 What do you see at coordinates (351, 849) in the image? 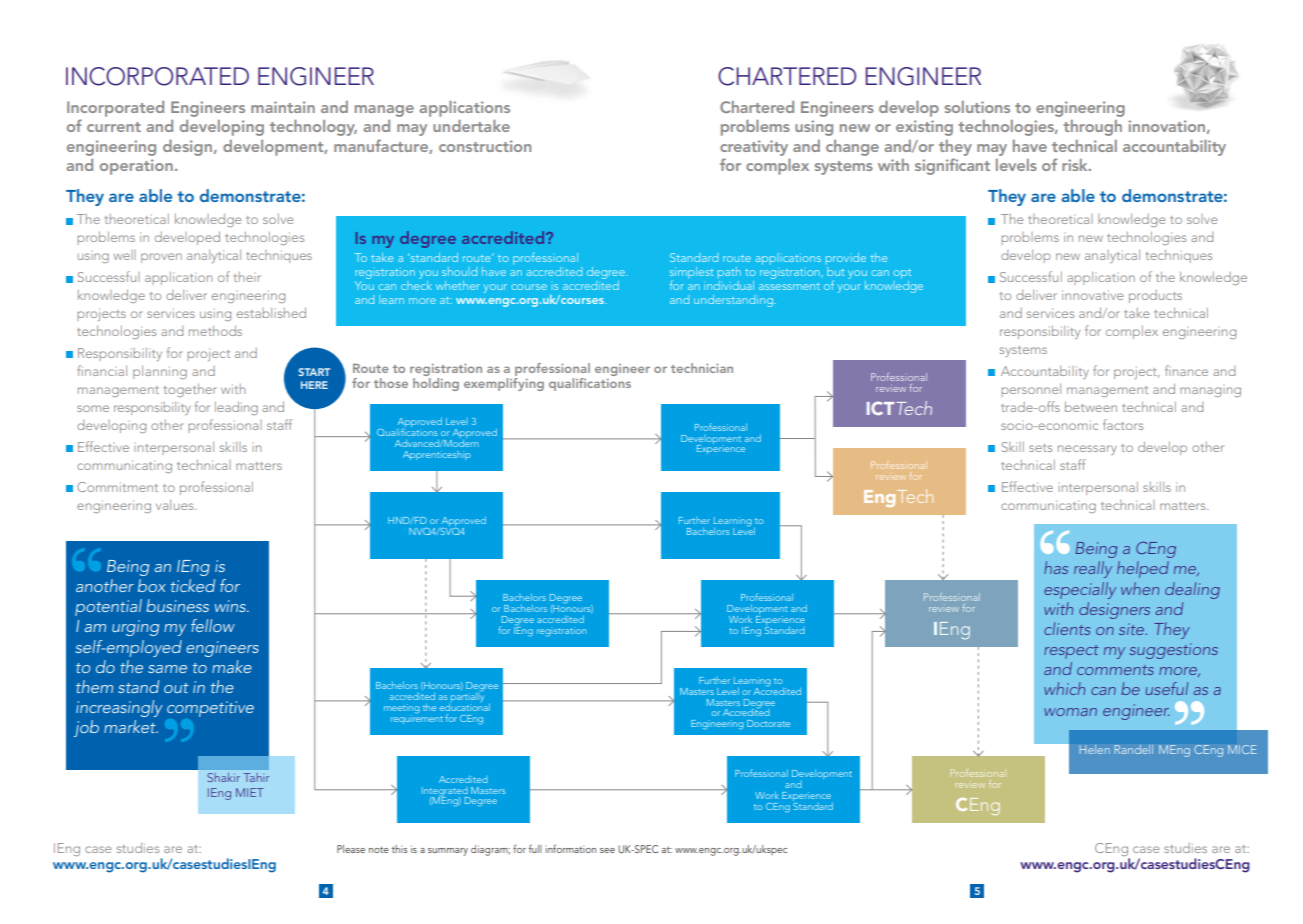
I see `Please` at bounding box center [351, 849].
